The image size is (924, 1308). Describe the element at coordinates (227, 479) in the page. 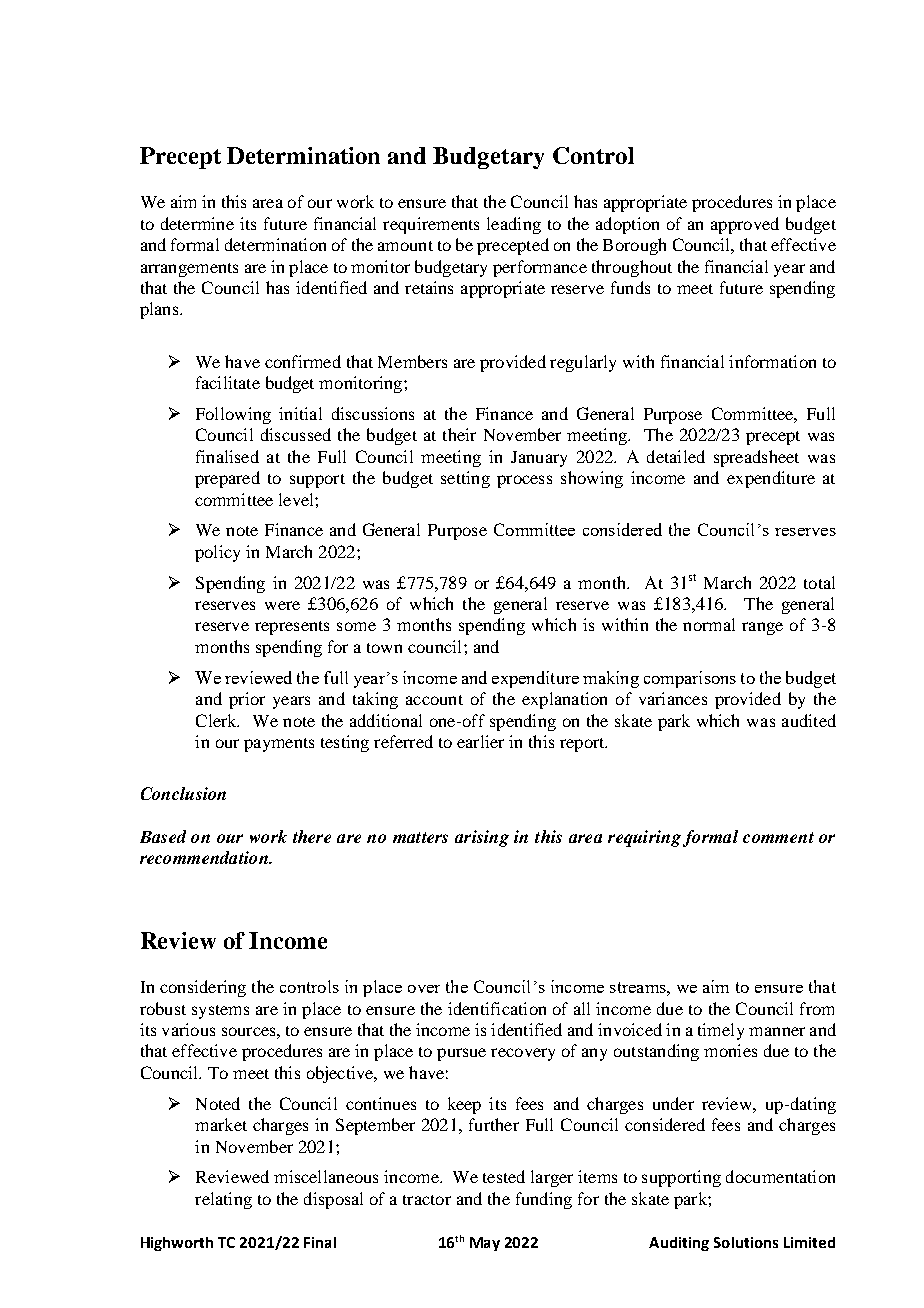

I see `prepared` at that location.
